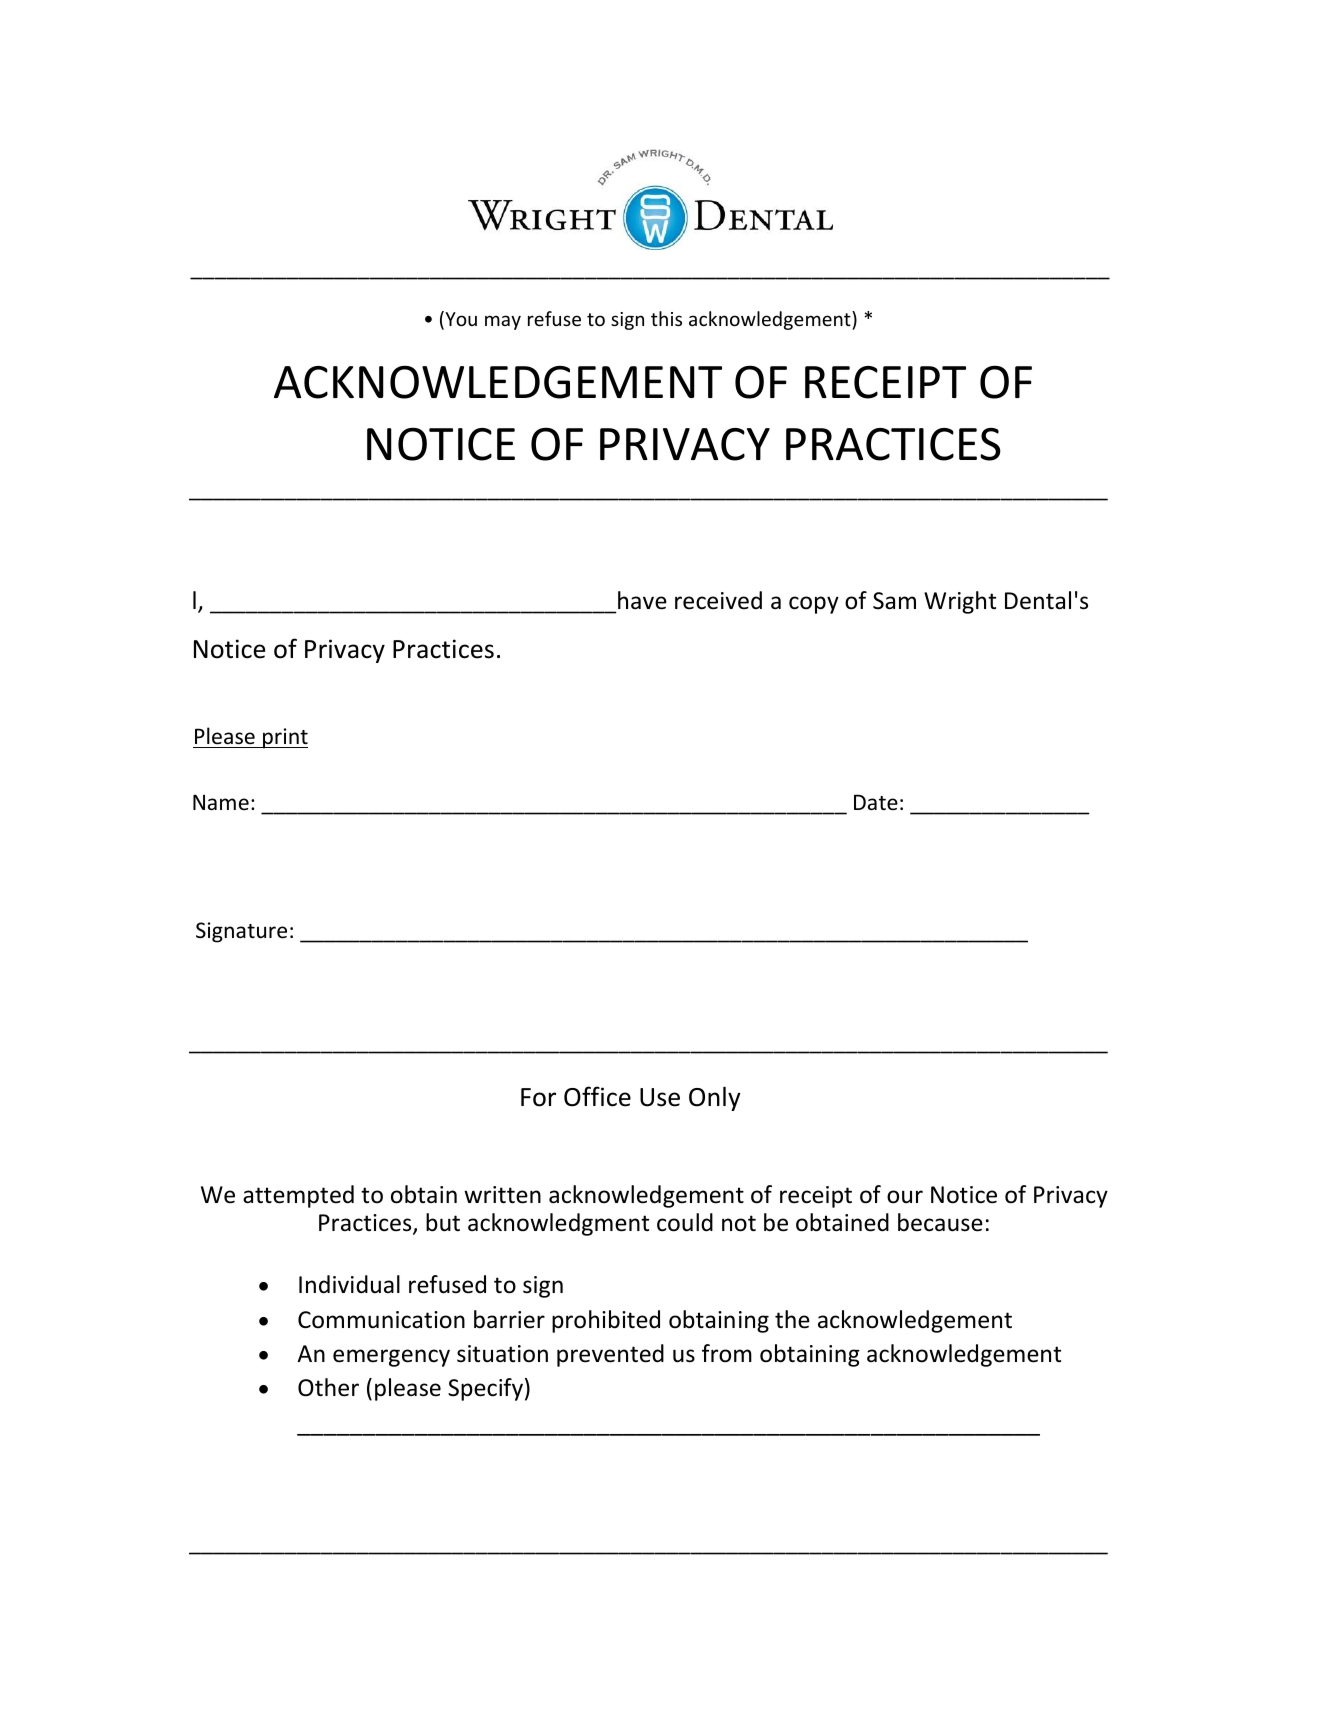 This screenshot has width=1334, height=1727. I want to click on Wright, so click(960, 602).
